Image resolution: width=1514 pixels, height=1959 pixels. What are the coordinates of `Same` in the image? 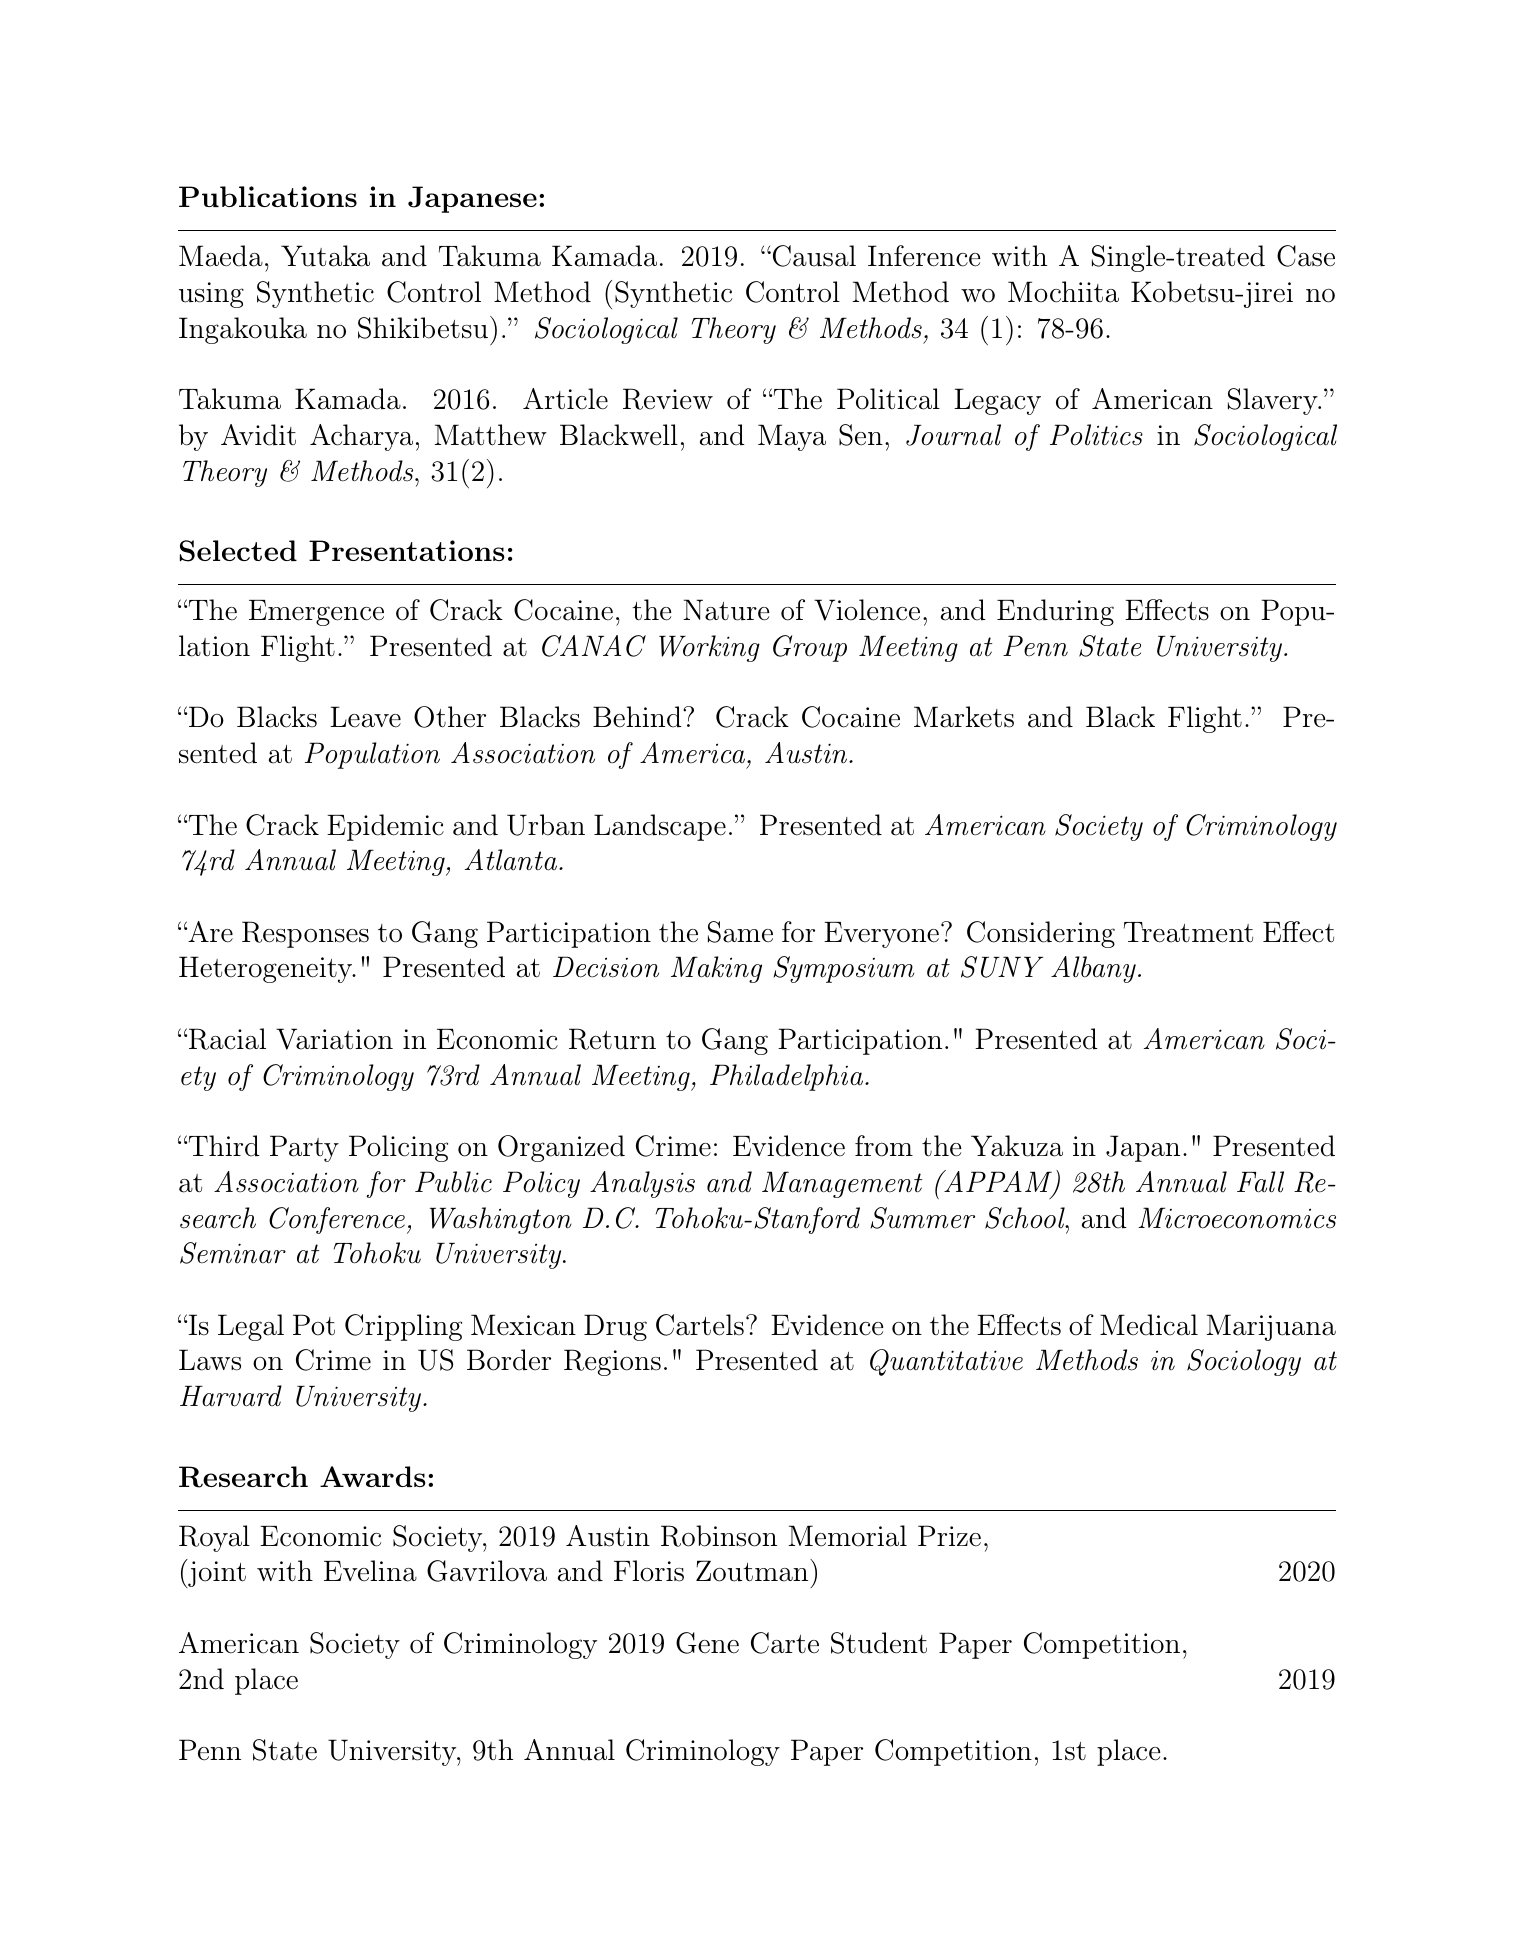 It's located at (740, 932).
